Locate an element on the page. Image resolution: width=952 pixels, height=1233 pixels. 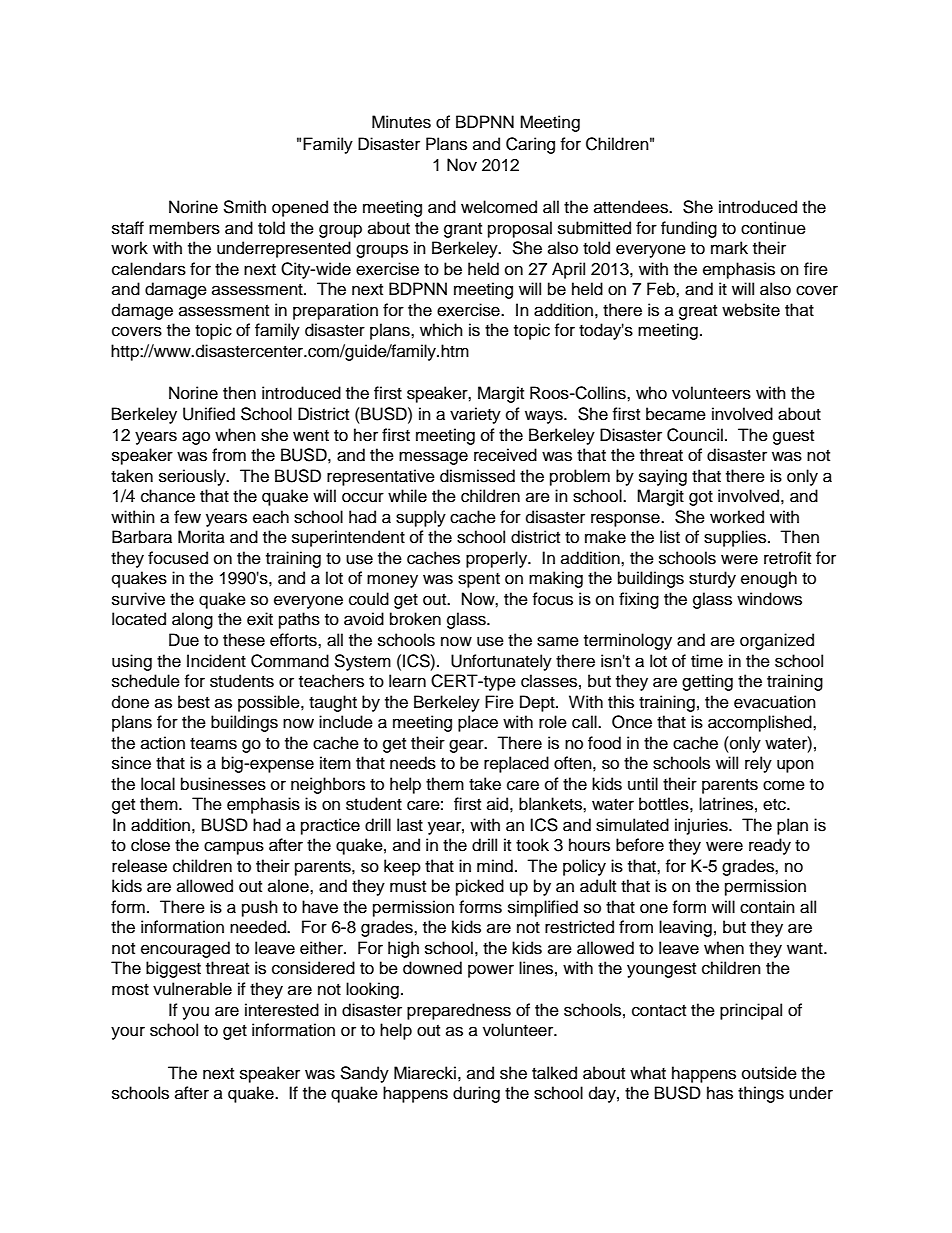
sturdy is located at coordinates (712, 579).
